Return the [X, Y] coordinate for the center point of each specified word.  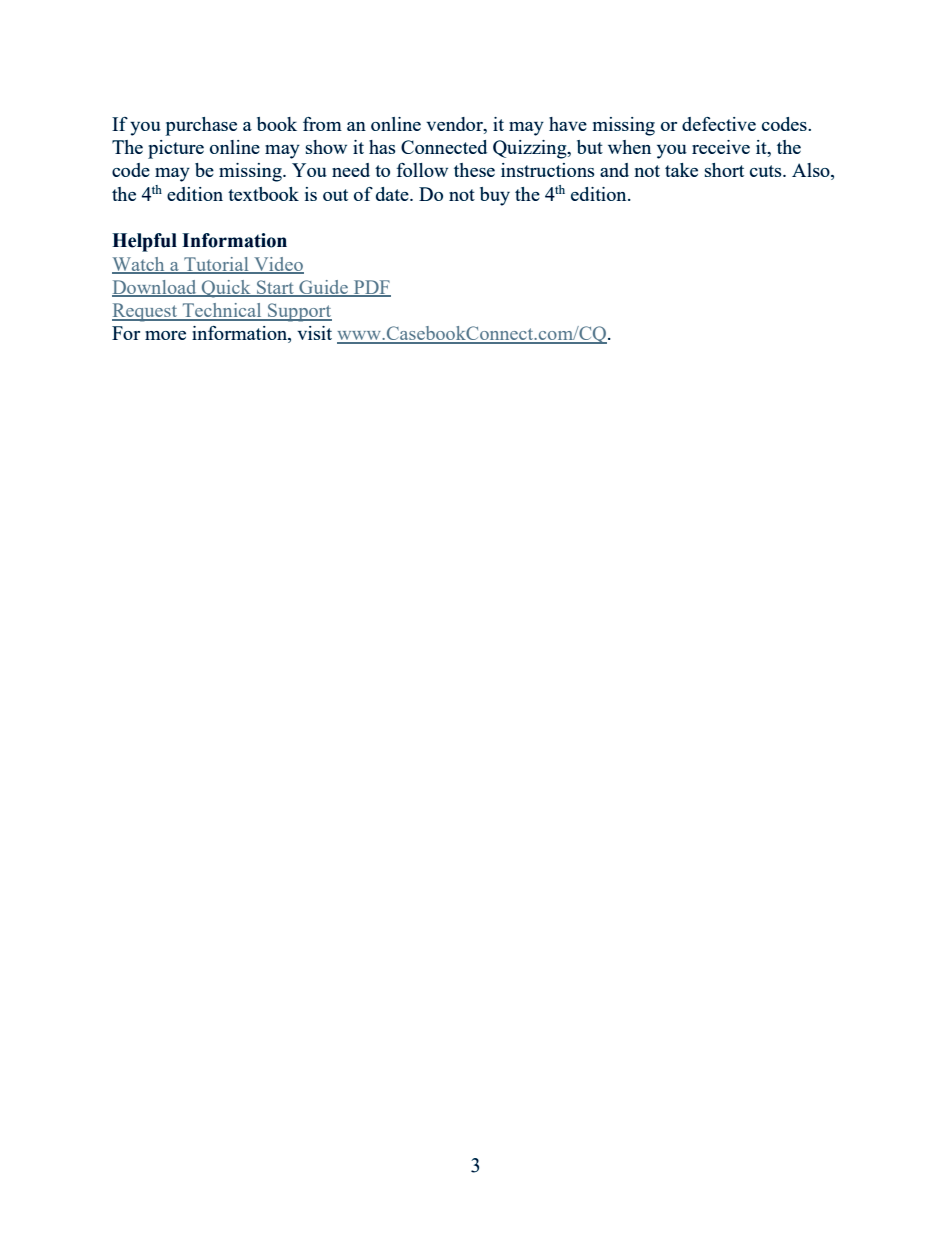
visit [314, 333]
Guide [323, 288]
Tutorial [216, 265]
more [165, 335]
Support [299, 312]
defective [719, 124]
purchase [201, 126]
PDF [371, 288]
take [681, 170]
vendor [455, 125]
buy [495, 196]
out [335, 195]
